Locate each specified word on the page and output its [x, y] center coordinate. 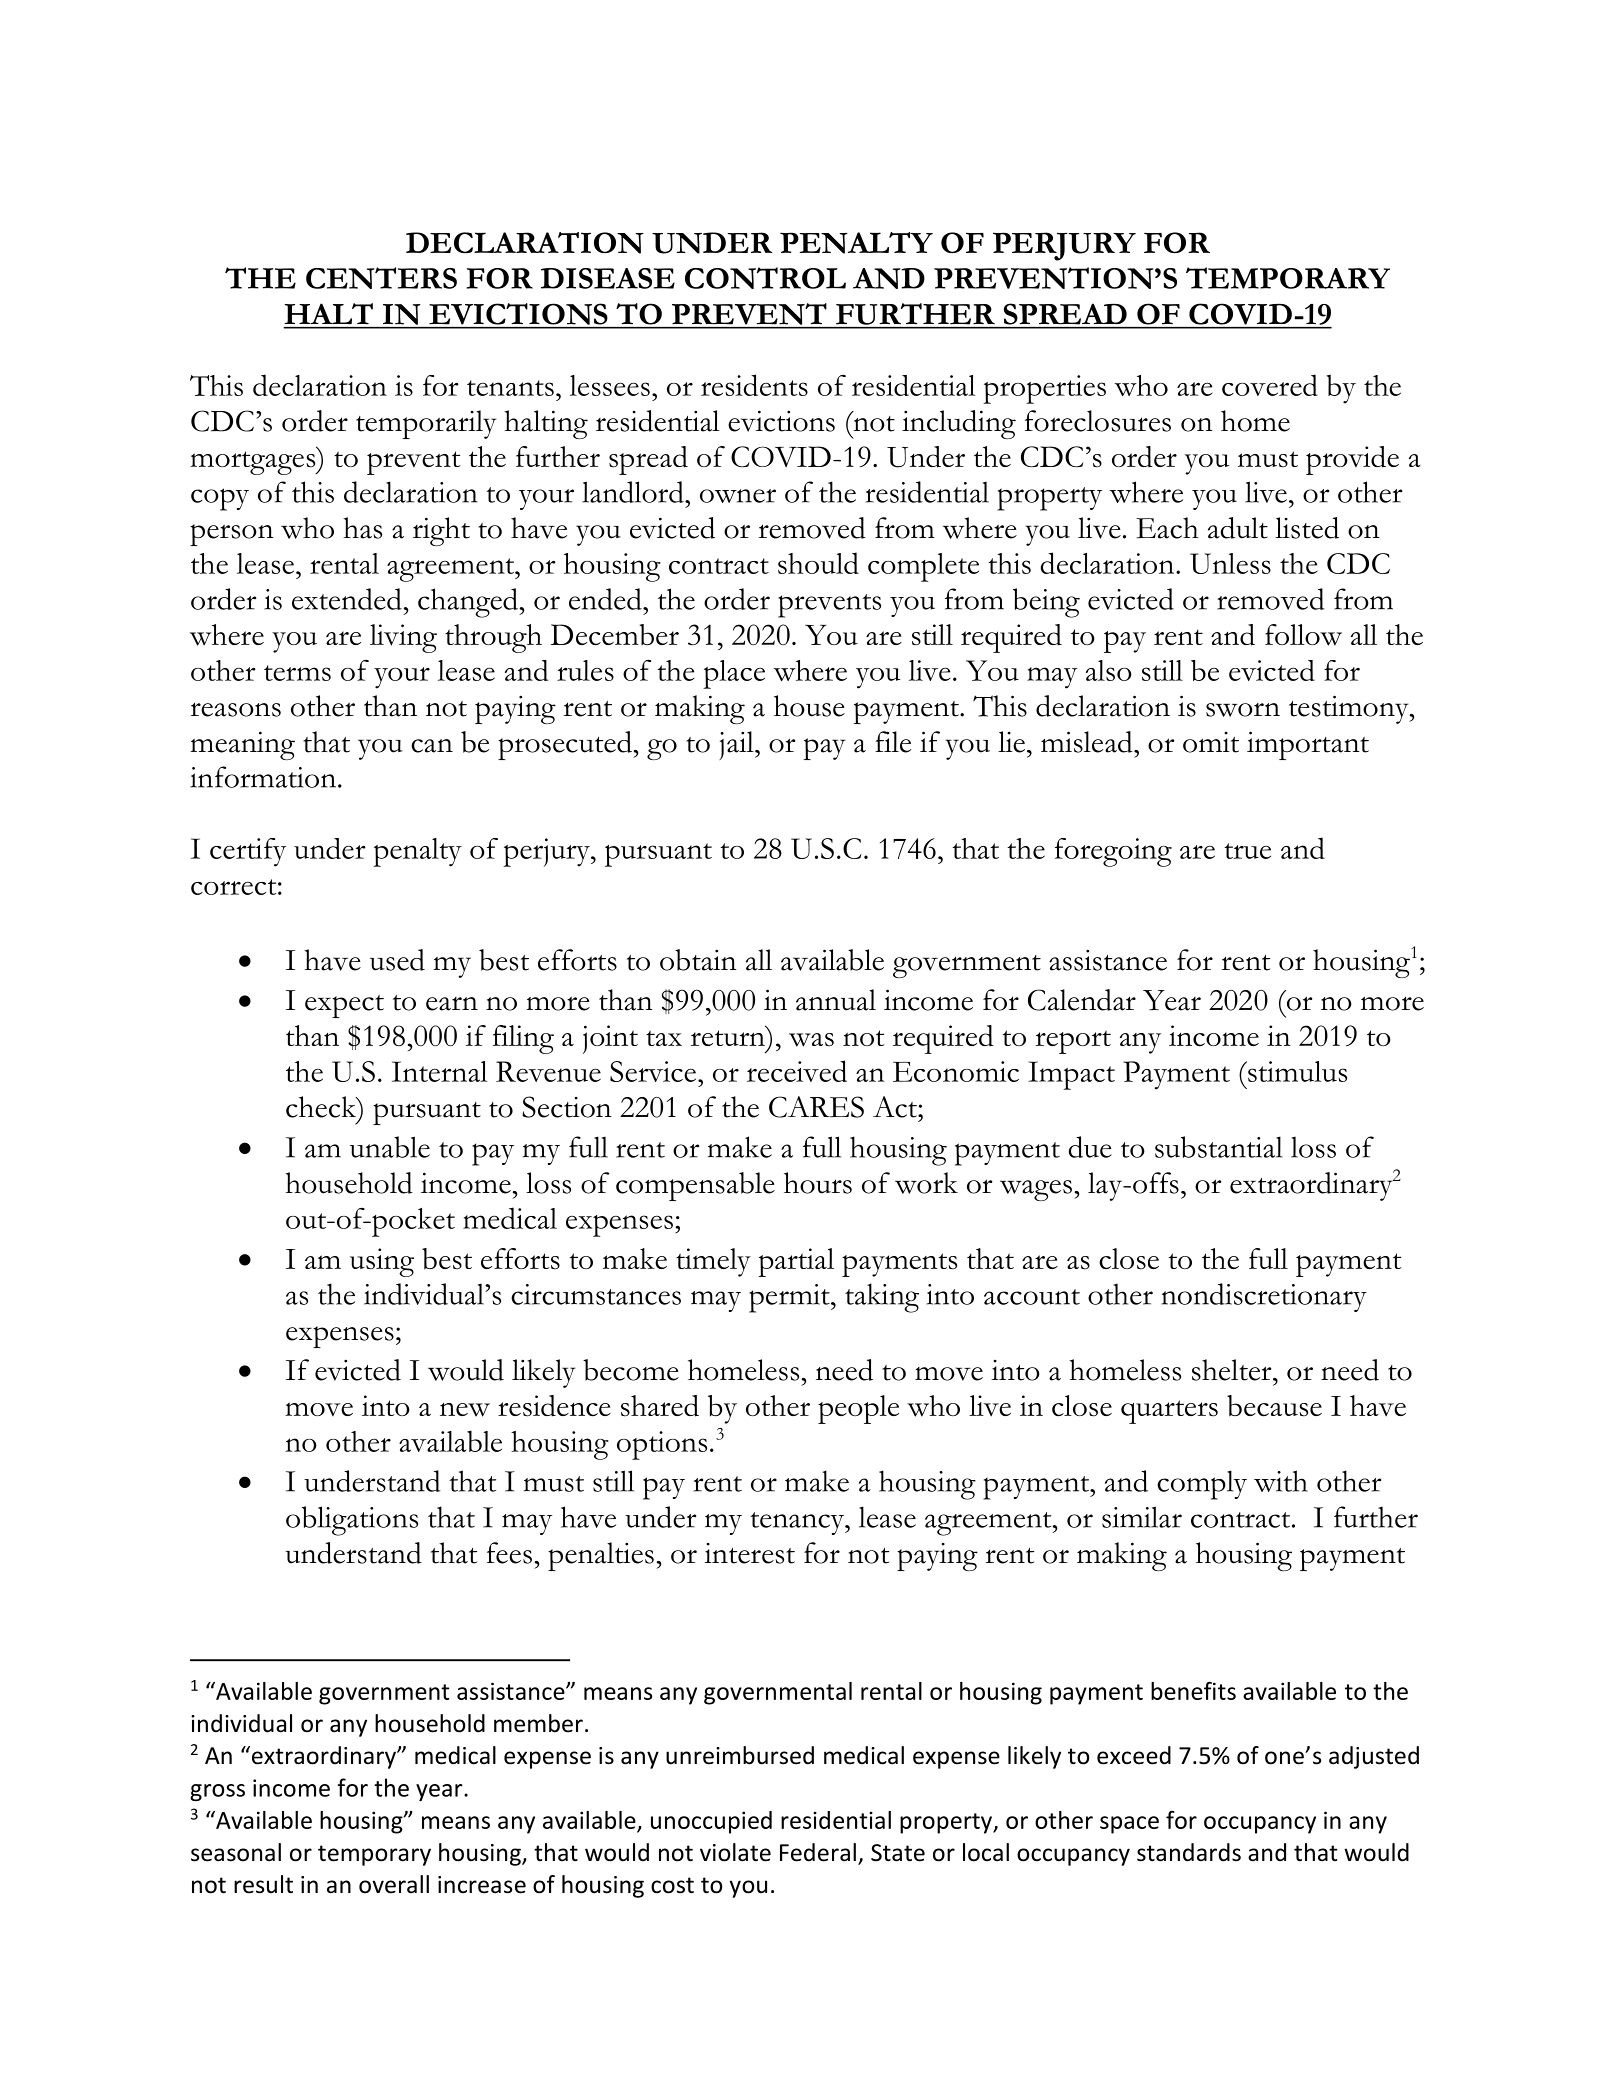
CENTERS [381, 278]
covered [1270, 385]
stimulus [1296, 1071]
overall [394, 1884]
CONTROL [765, 278]
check [322, 1107]
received [797, 1071]
